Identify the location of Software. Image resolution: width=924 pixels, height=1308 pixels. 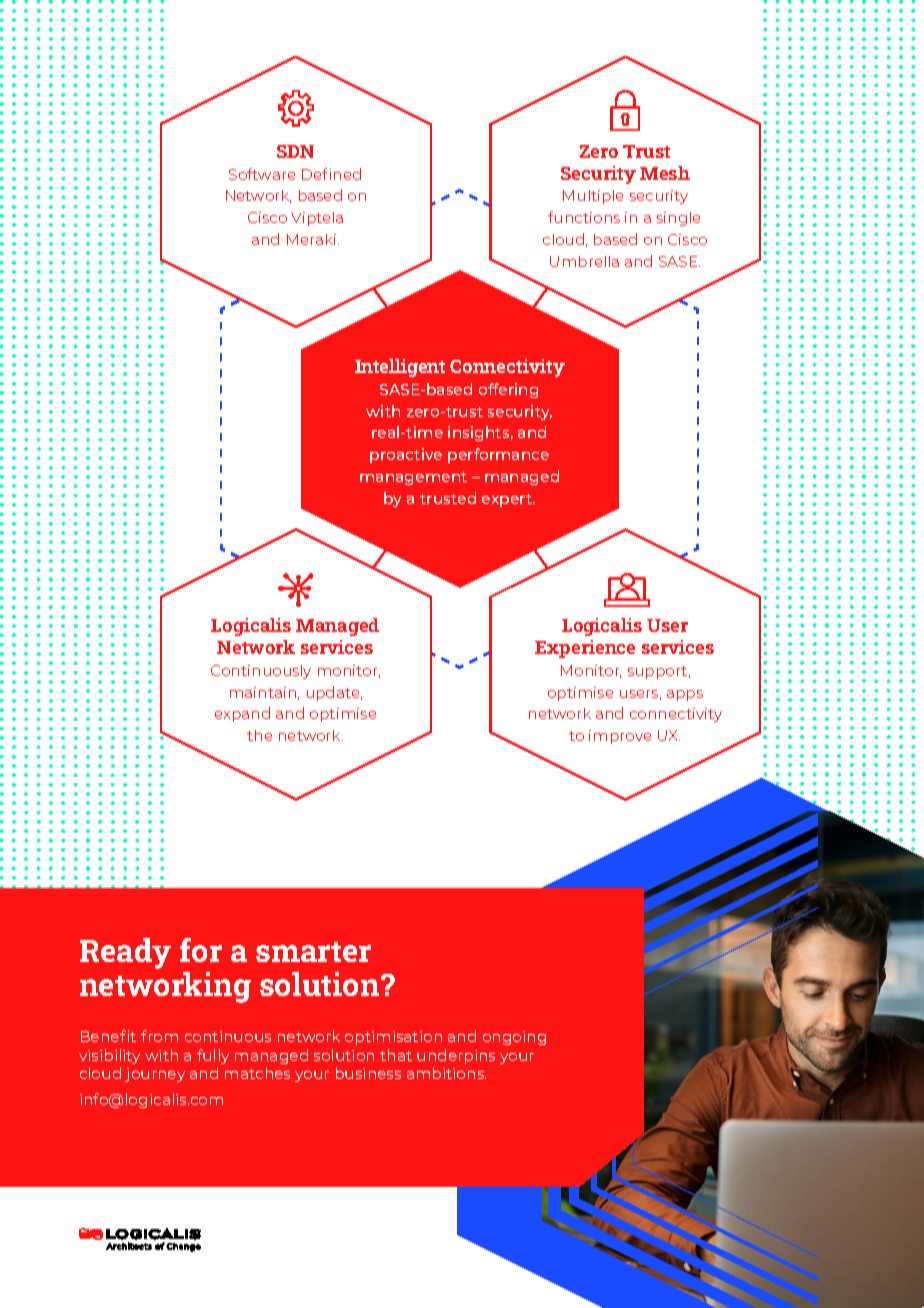
(262, 174).
